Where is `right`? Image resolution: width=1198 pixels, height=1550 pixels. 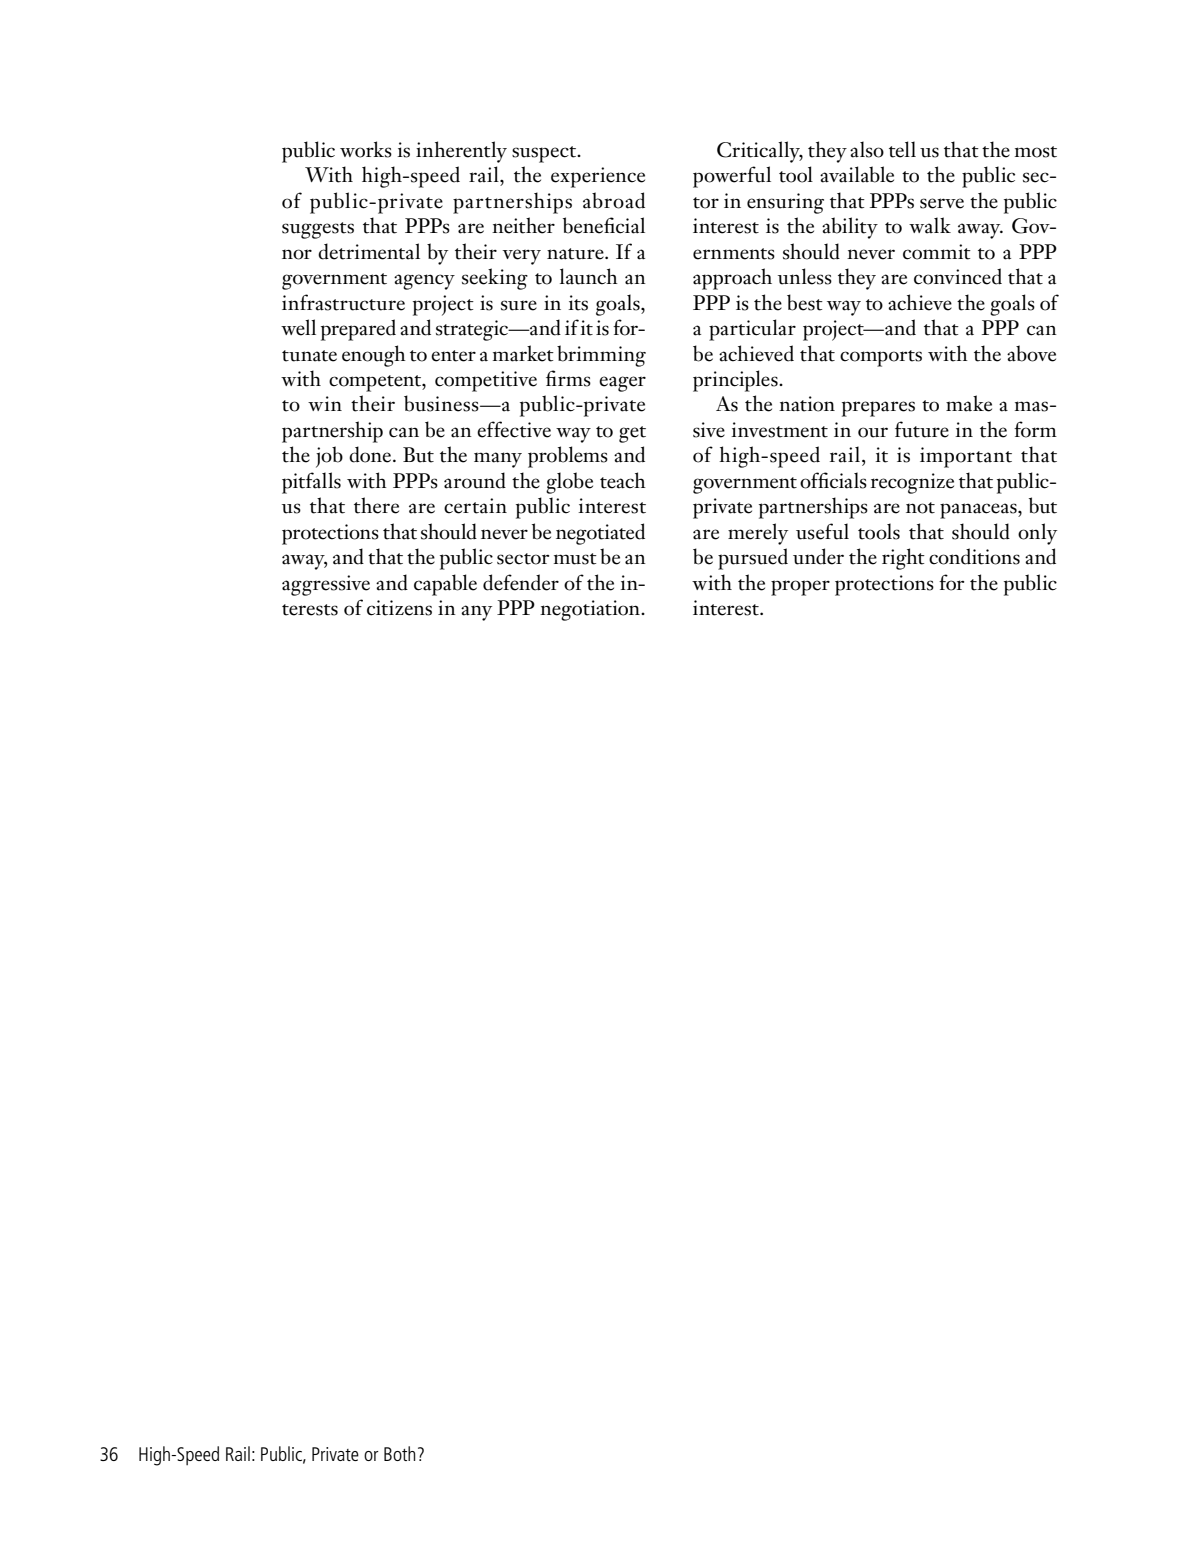
right is located at coordinates (903, 559).
